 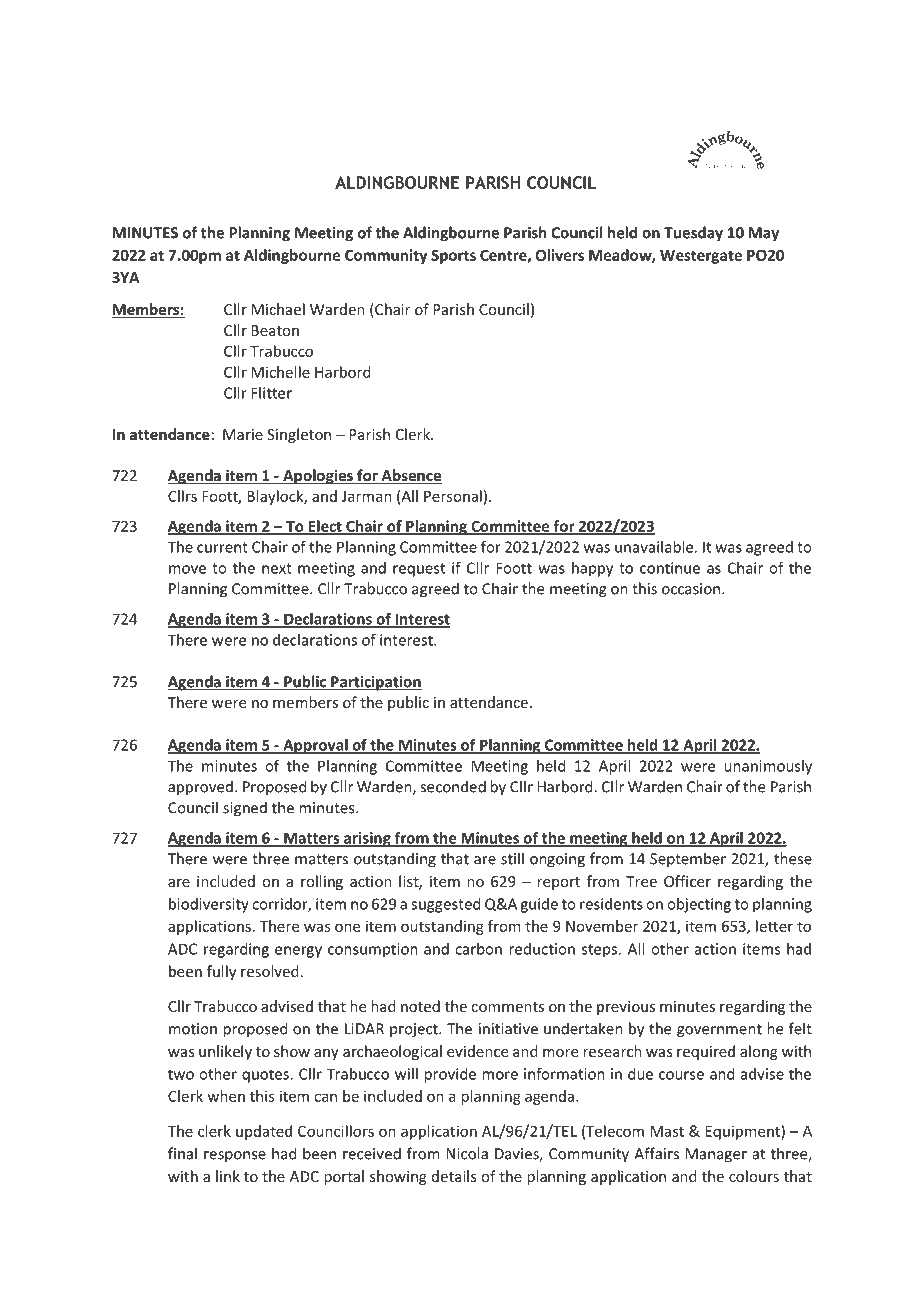 I want to click on Michael, so click(x=278, y=309).
